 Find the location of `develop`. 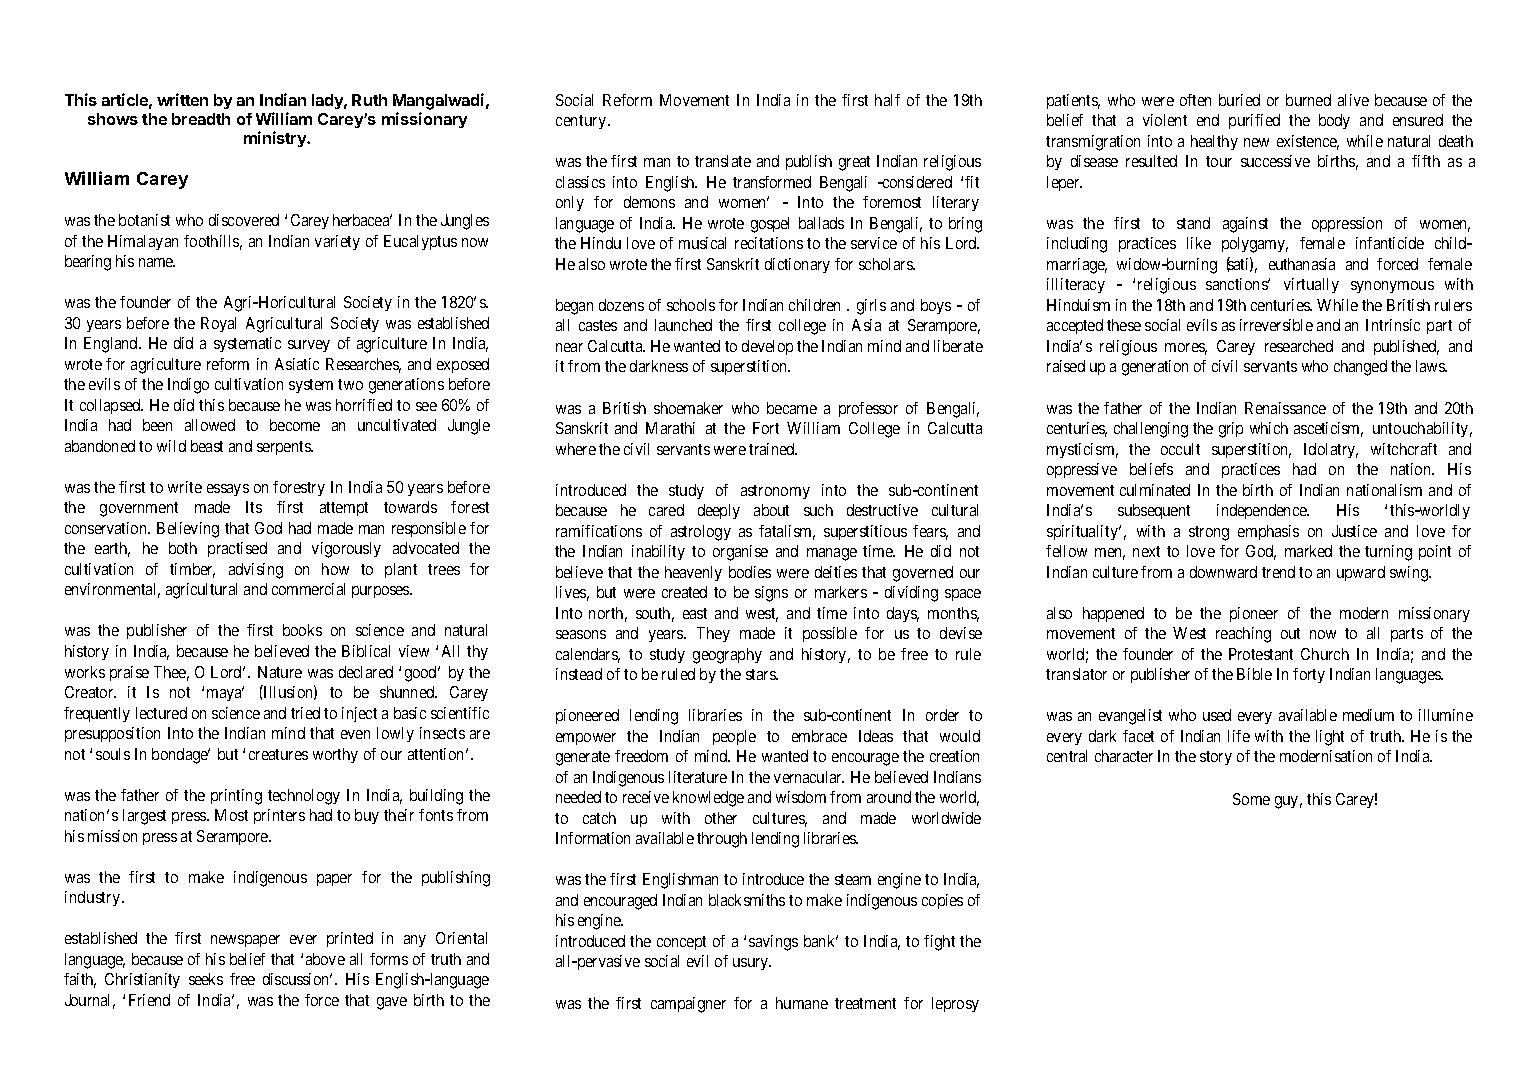

develop is located at coordinates (767, 347).
